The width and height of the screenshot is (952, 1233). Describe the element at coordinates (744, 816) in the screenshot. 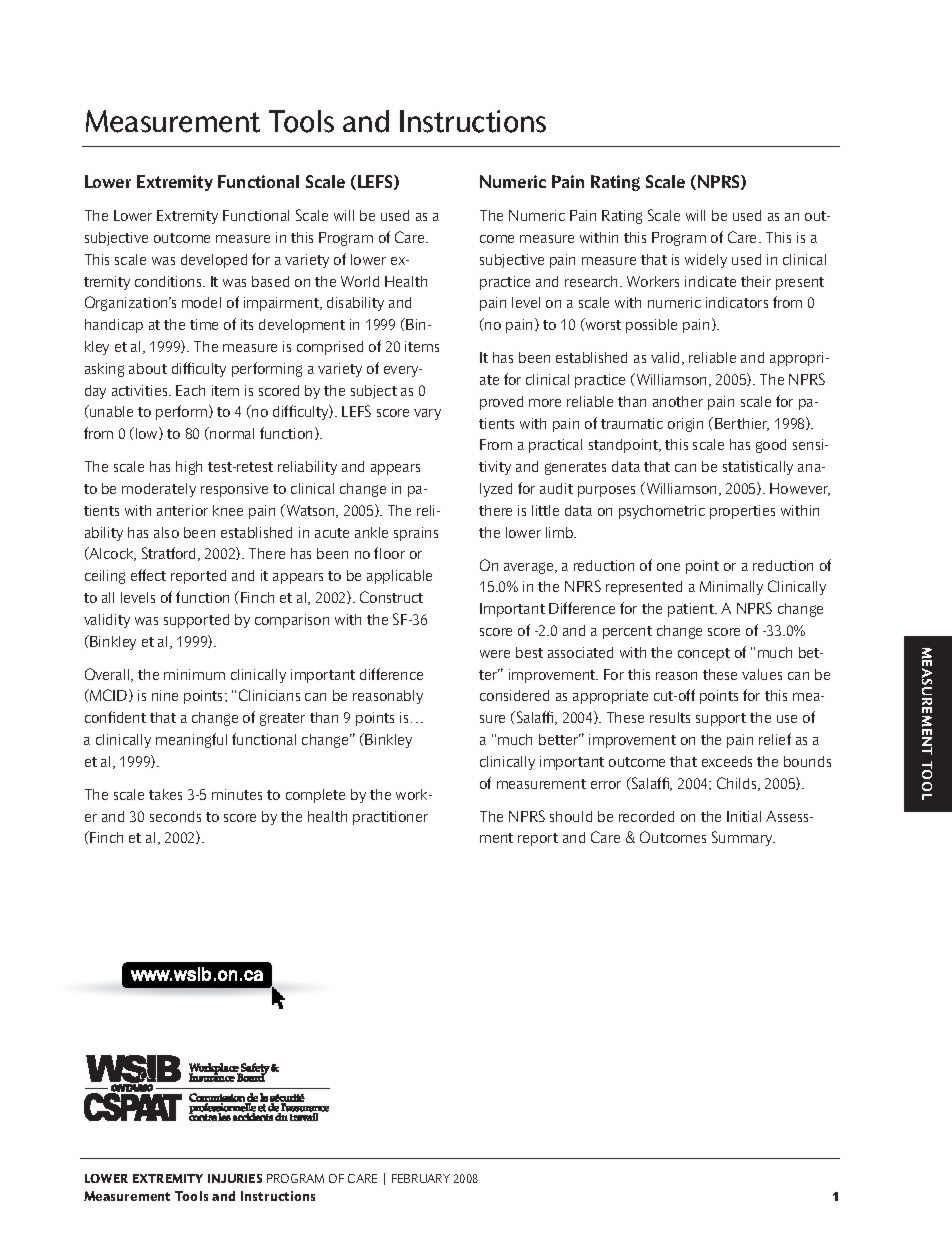

I see `Initial` at that location.
